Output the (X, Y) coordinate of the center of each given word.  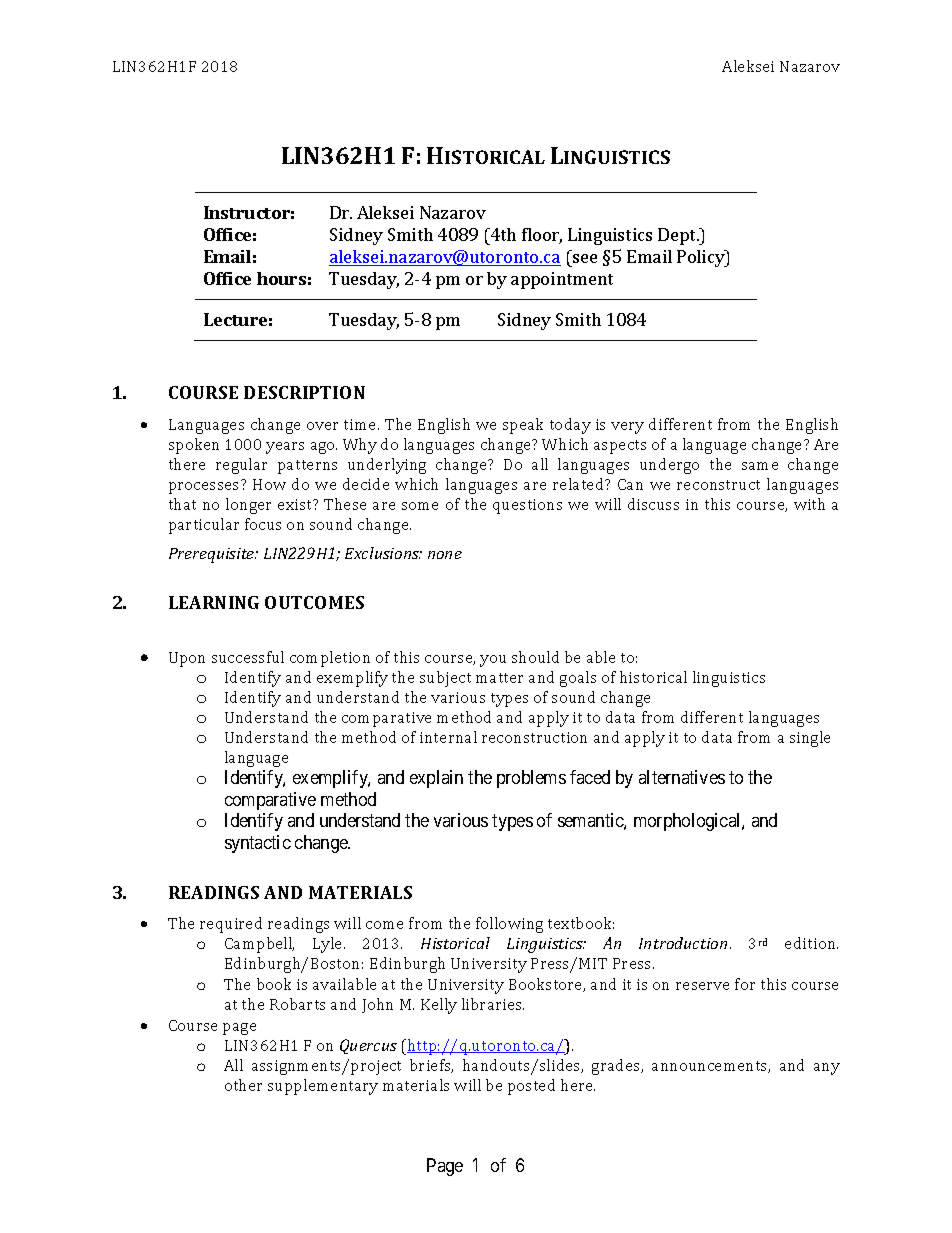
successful (248, 657)
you (493, 661)
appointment (562, 280)
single (810, 739)
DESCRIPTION (304, 392)
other (243, 1085)
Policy (702, 258)
